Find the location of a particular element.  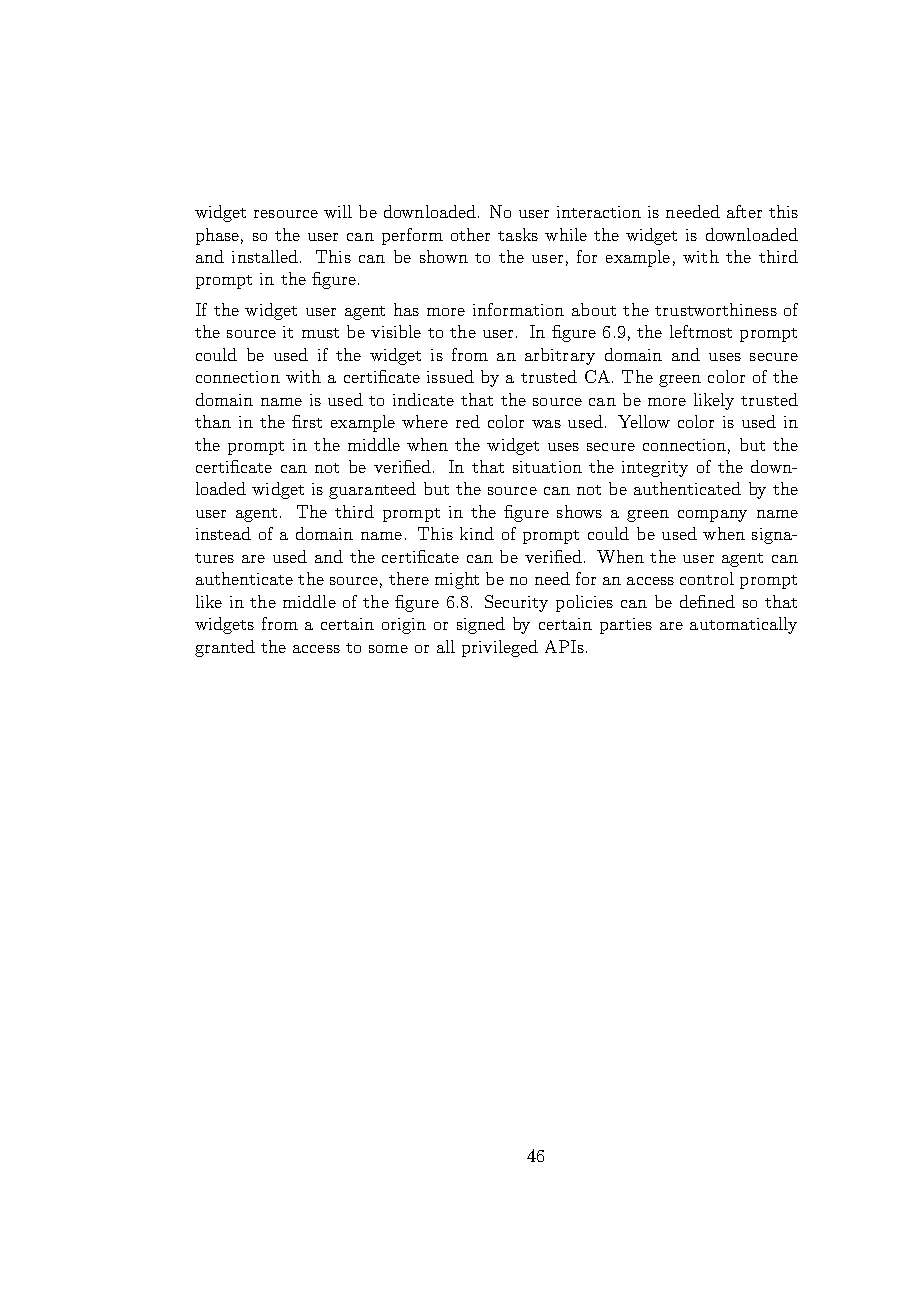

instead is located at coordinates (223, 533).
